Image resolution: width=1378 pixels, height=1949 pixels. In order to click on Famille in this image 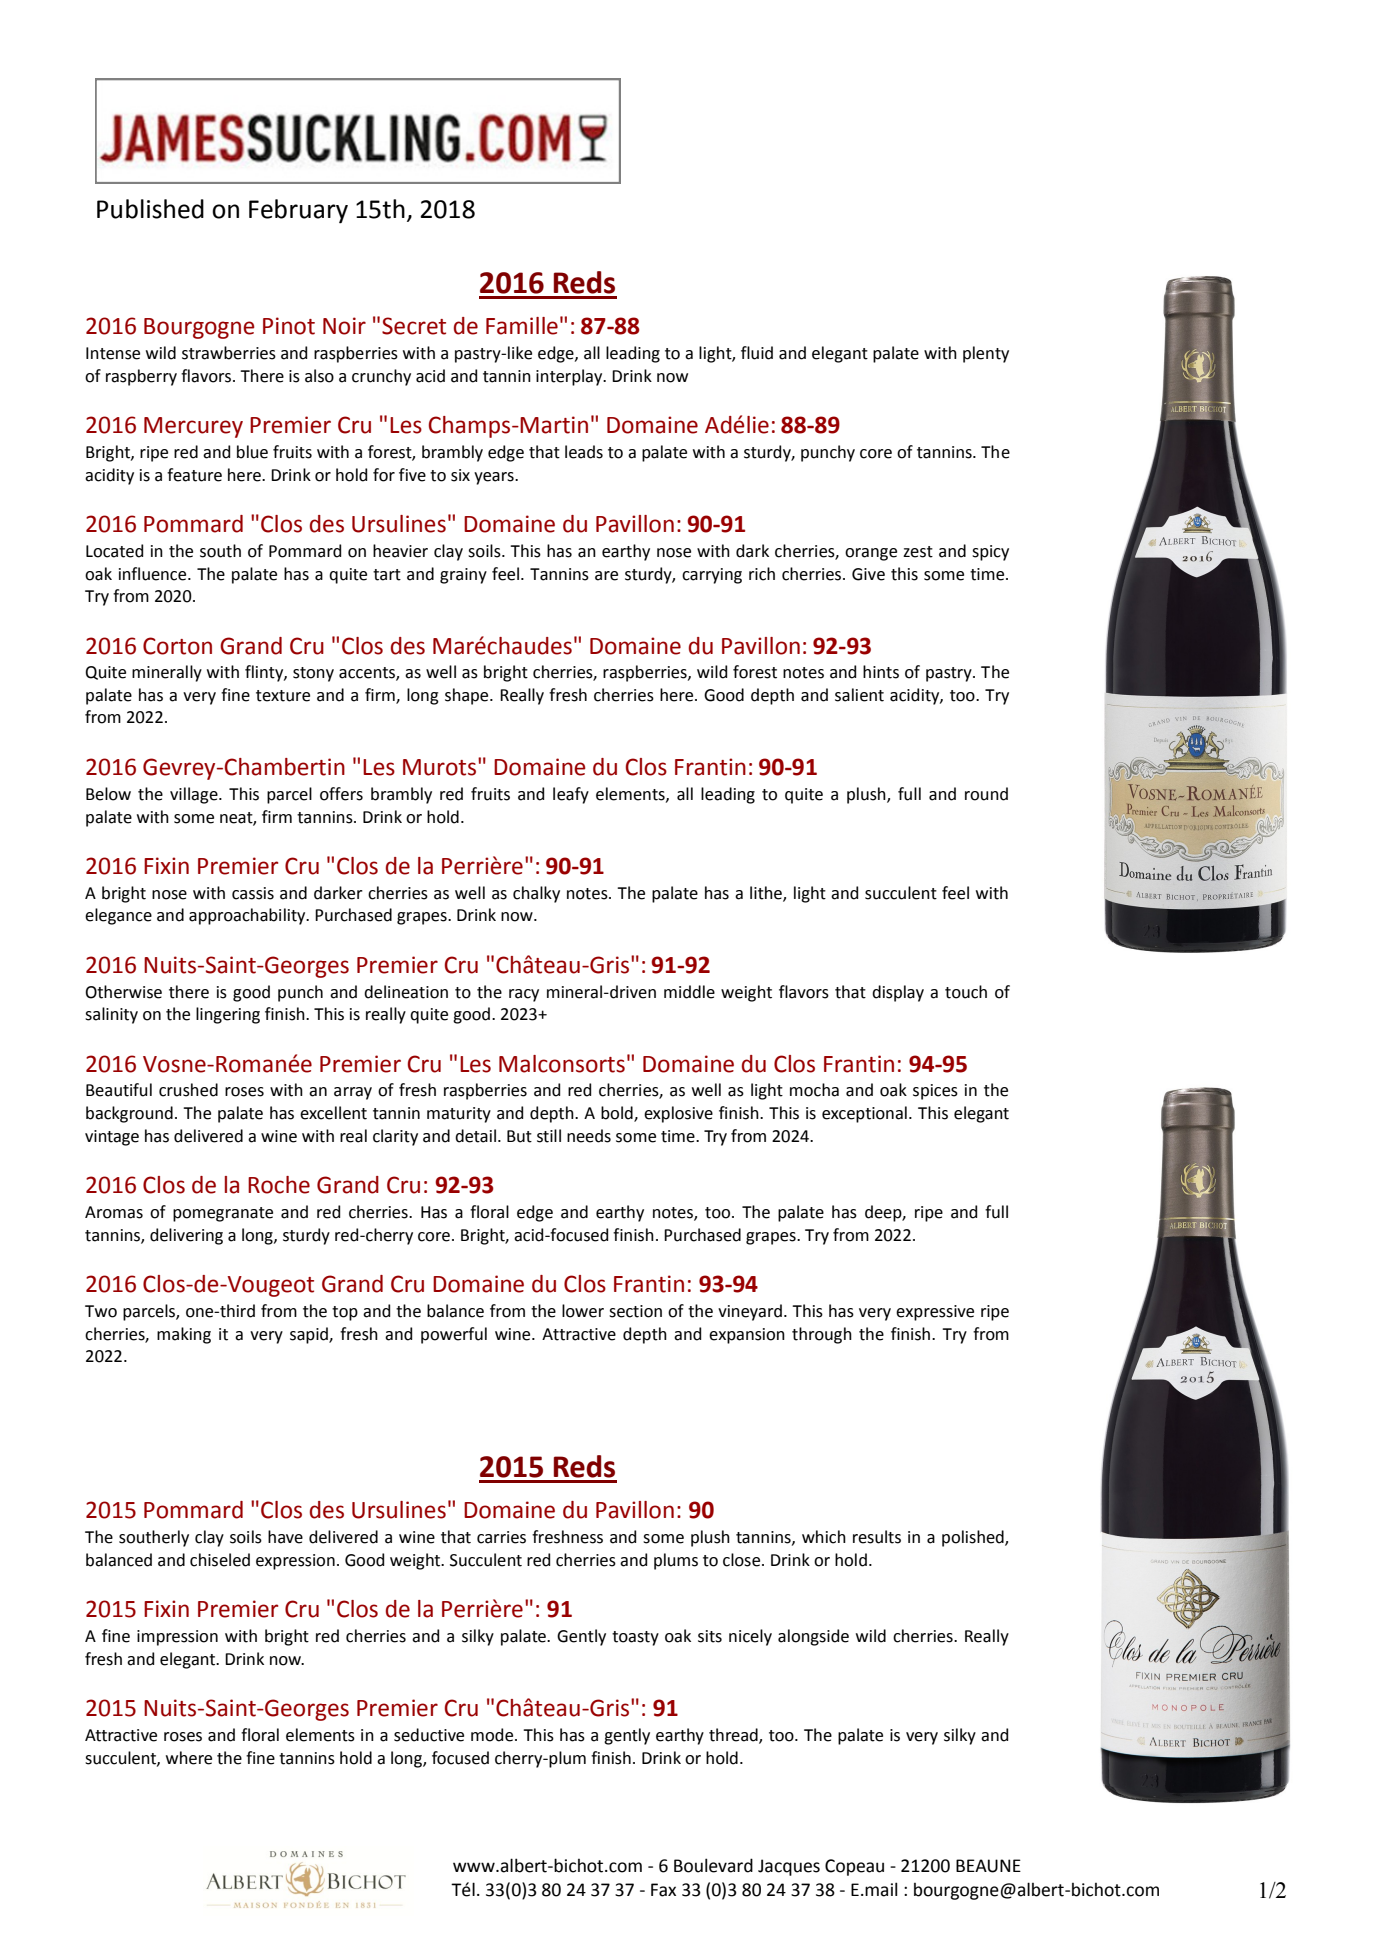, I will do `click(522, 326)`.
